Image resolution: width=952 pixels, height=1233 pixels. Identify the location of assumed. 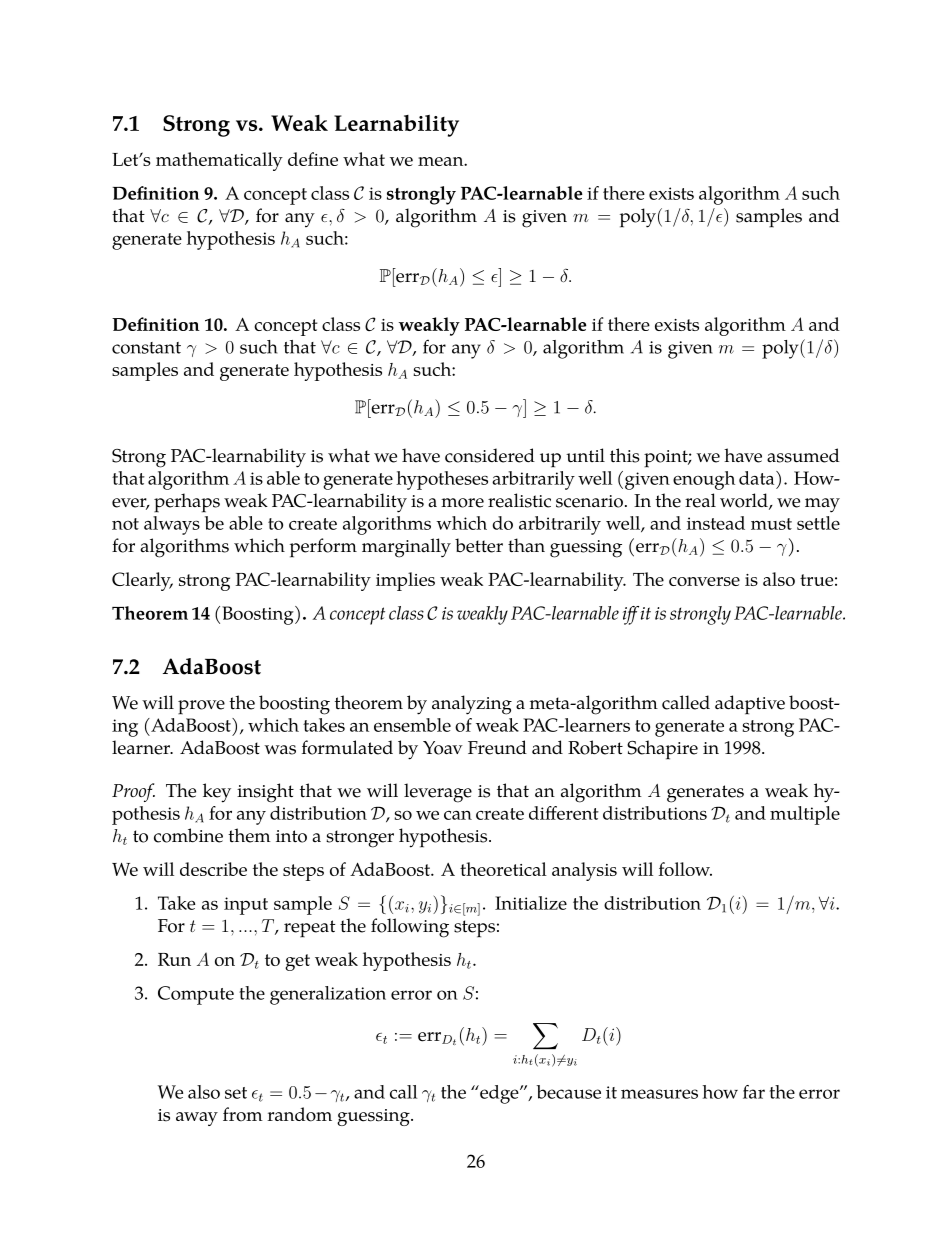
(803, 455).
